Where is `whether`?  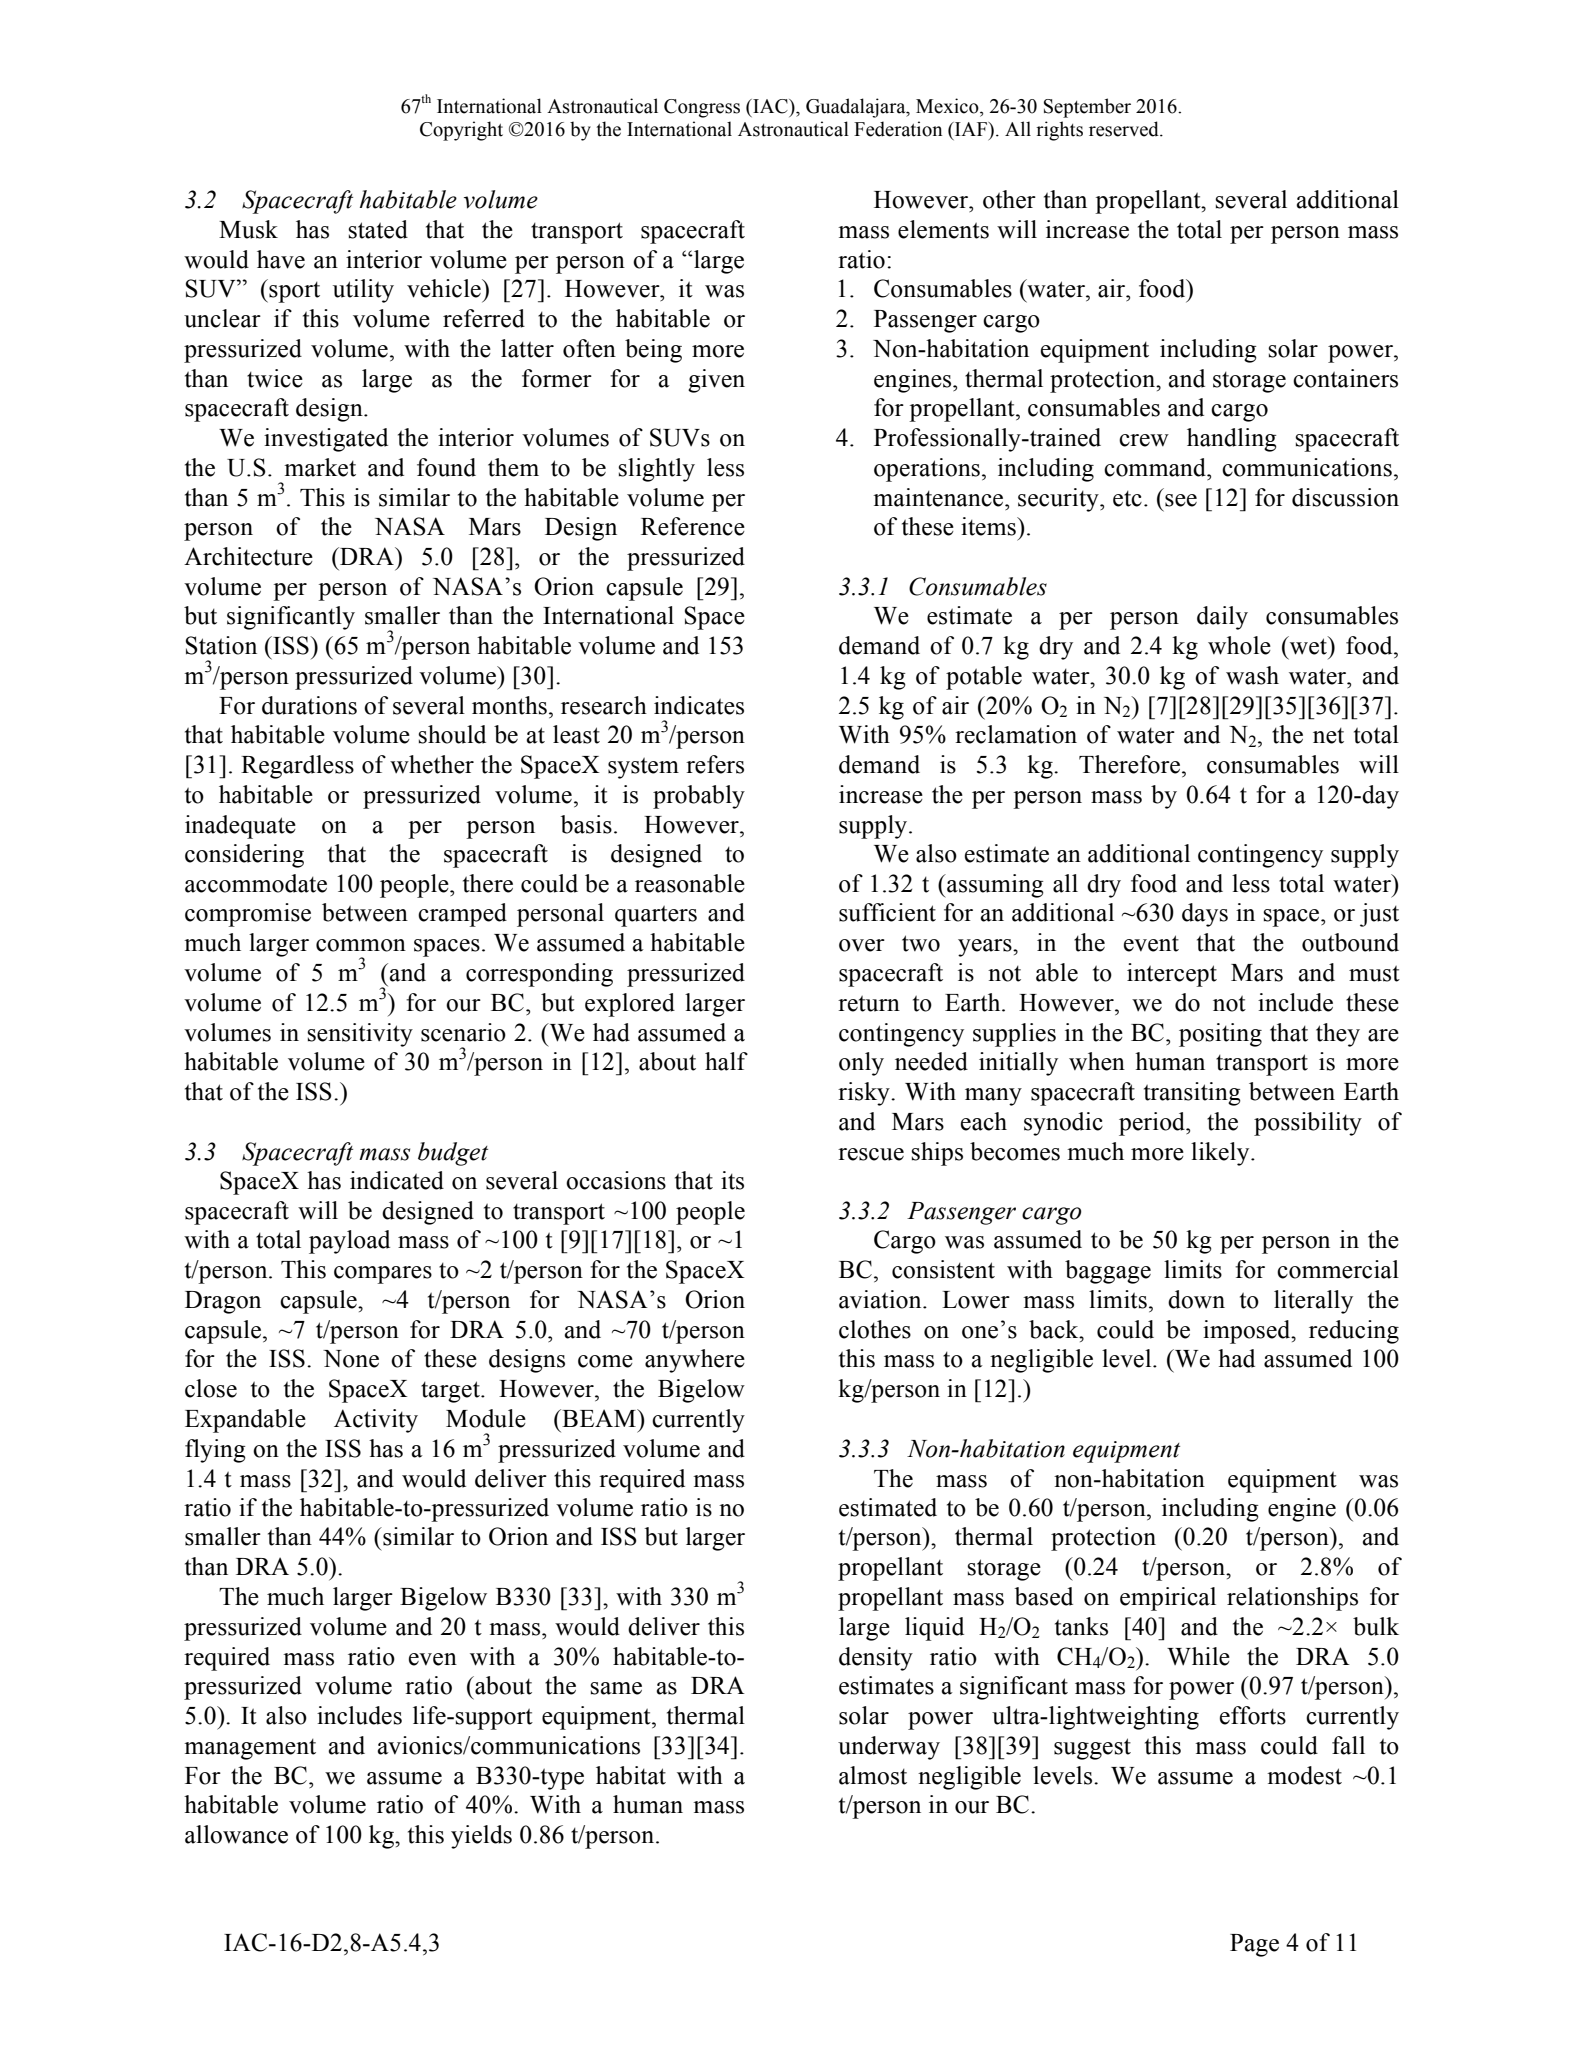
whether is located at coordinates (432, 764).
